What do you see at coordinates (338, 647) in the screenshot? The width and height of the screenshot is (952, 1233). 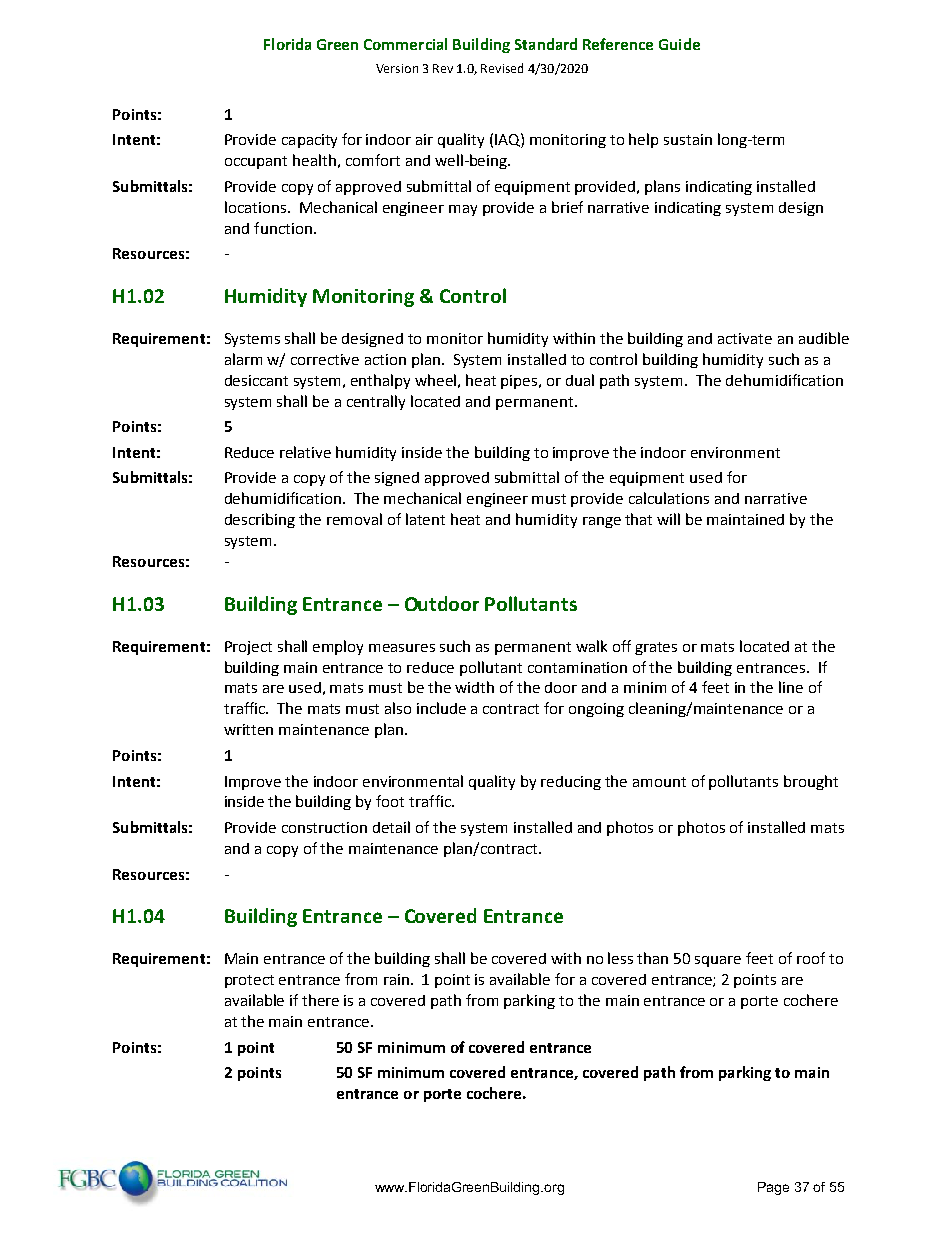 I see `employ` at bounding box center [338, 647].
